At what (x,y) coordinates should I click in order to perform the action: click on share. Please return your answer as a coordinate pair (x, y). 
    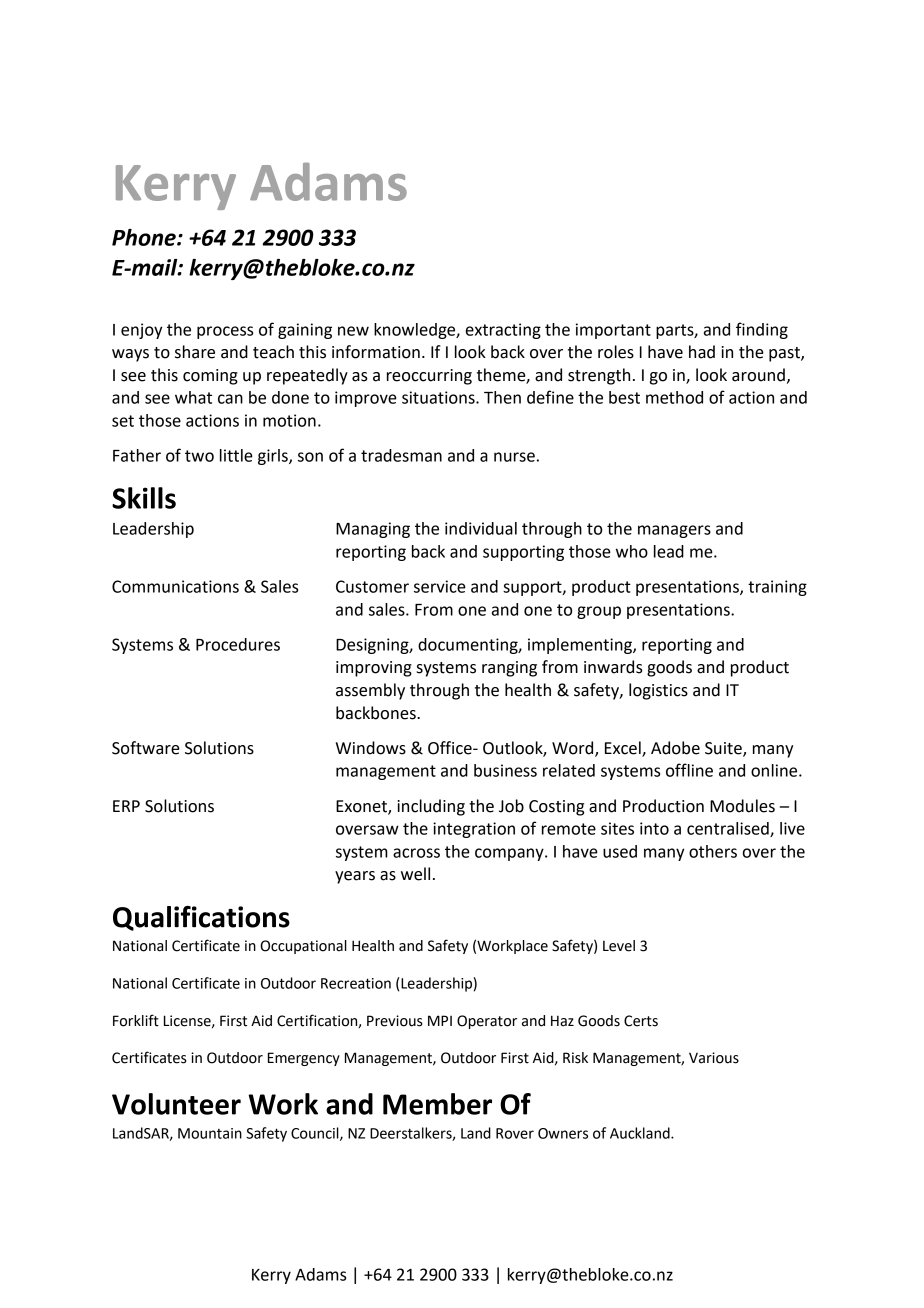
    Looking at the image, I should click on (195, 352).
